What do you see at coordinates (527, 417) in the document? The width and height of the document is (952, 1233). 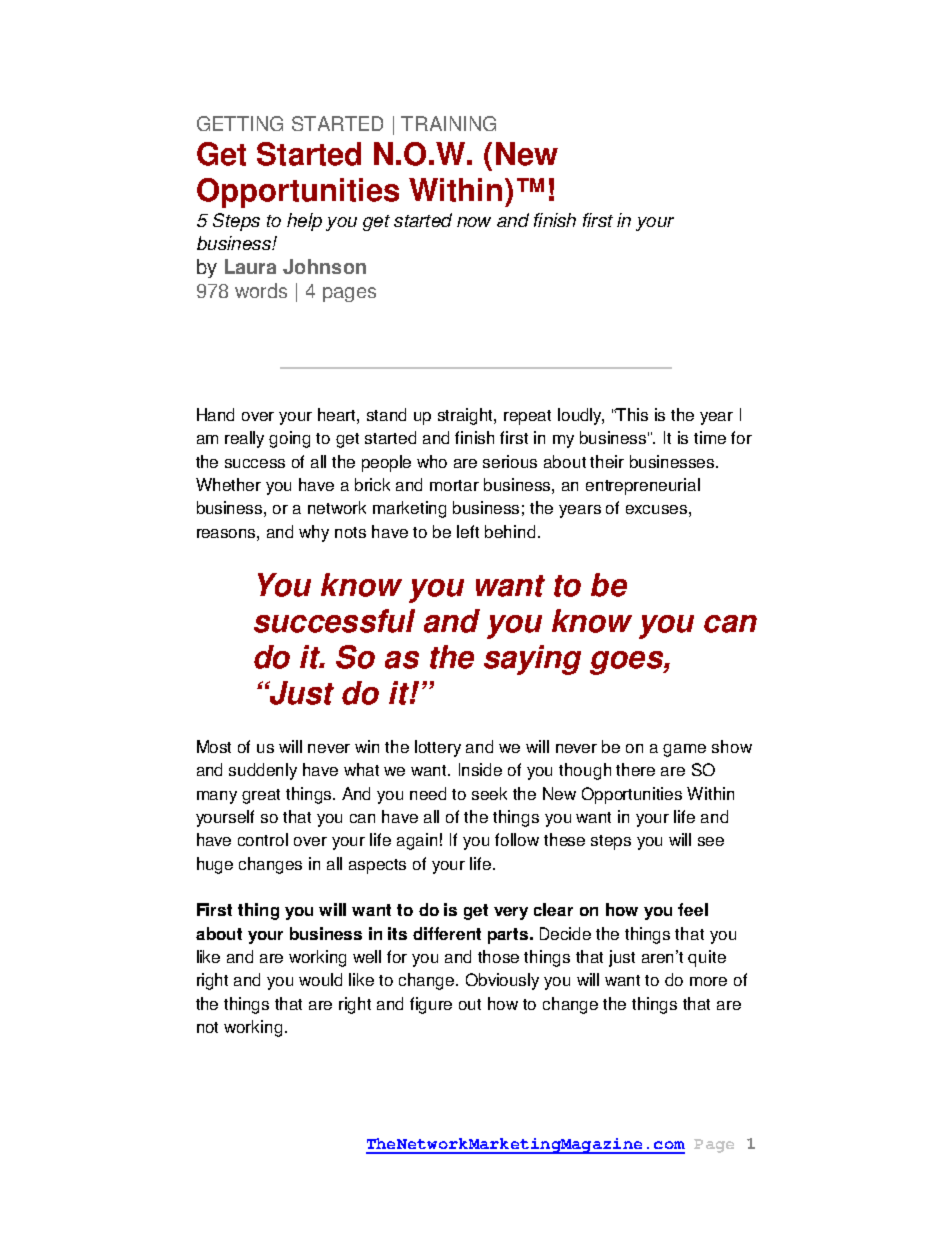 I see `repeat` at bounding box center [527, 417].
